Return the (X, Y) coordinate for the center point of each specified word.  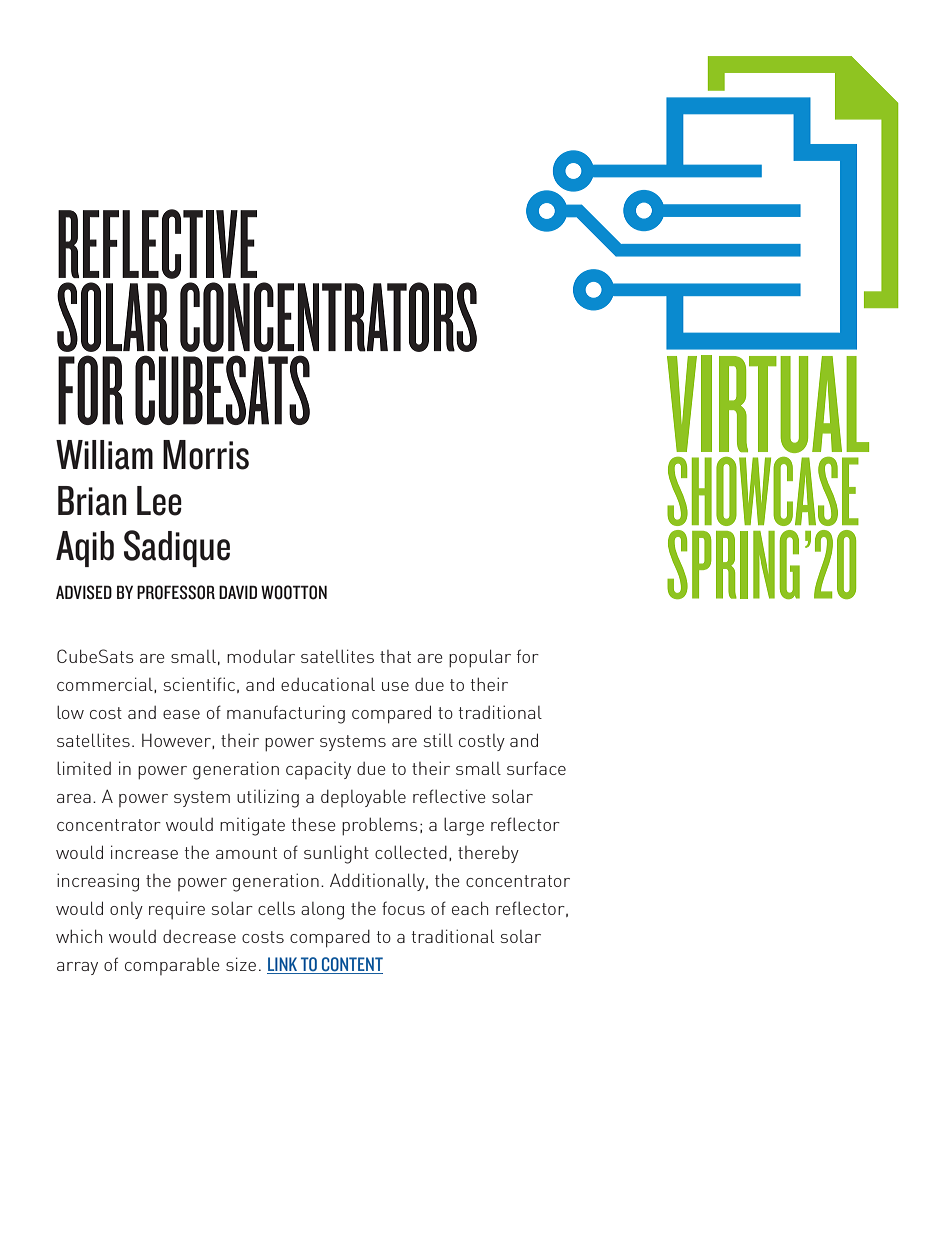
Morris (206, 455)
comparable (172, 966)
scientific (199, 684)
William (104, 455)
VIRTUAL (768, 404)
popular (480, 658)
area (74, 798)
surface (536, 768)
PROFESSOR (176, 592)
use (395, 686)
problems (380, 826)
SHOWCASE (763, 491)
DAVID (238, 592)
